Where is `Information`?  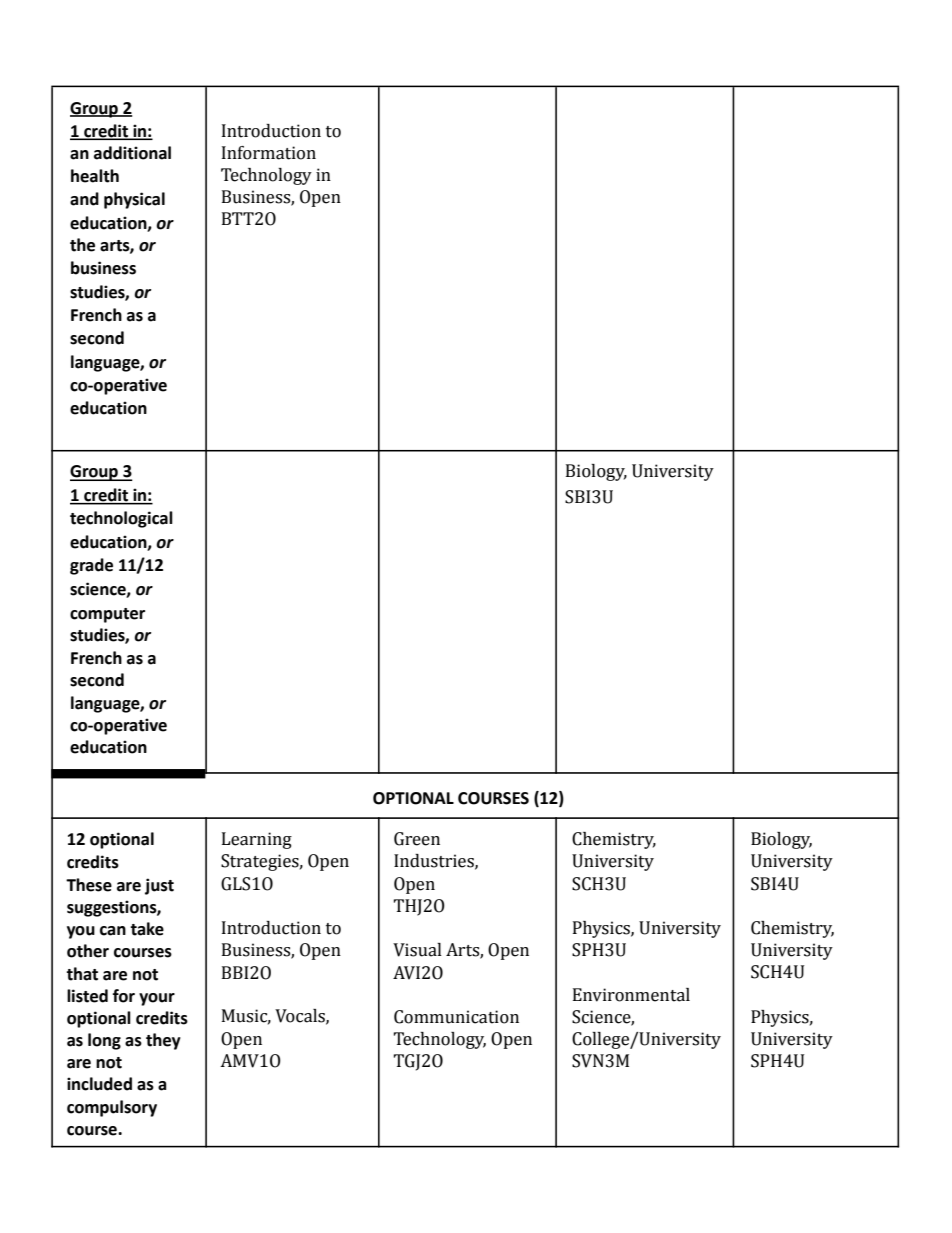
Information is located at coordinates (269, 153).
